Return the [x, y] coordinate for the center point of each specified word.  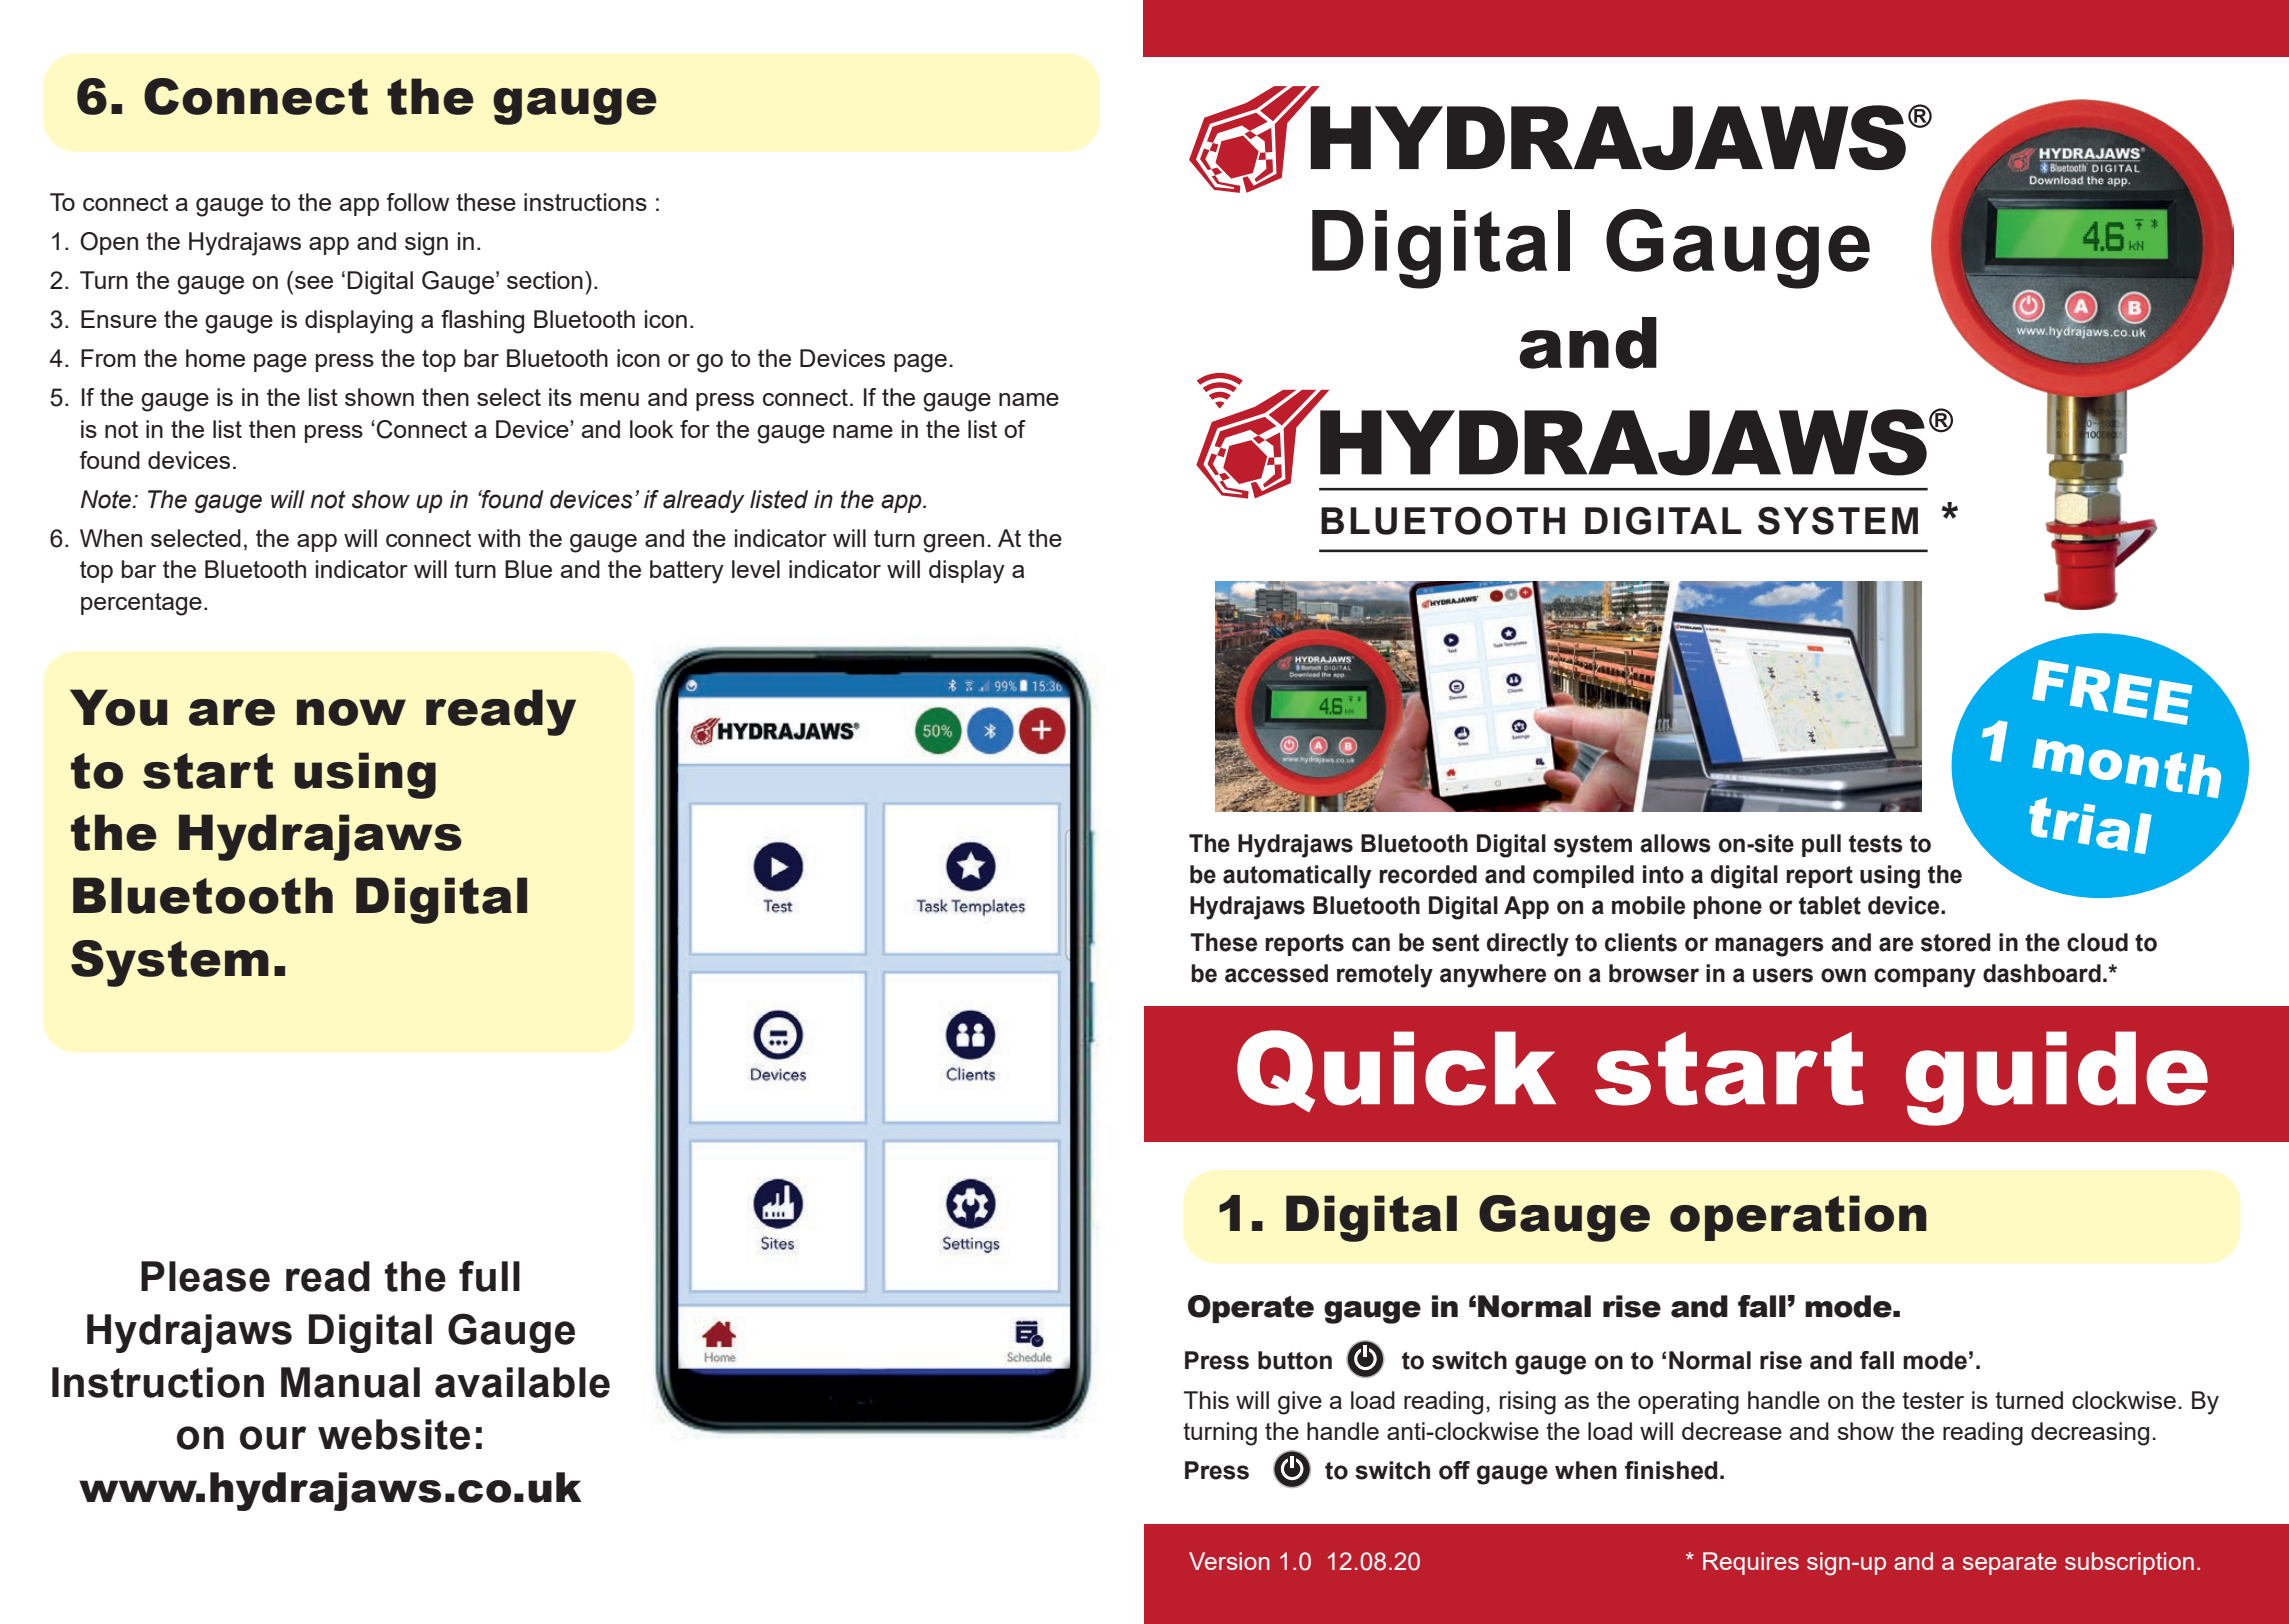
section [545, 280]
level [756, 569]
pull [1821, 845]
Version [1229, 1561]
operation [1798, 1218]
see [314, 282]
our [273, 1438]
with [499, 538]
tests [1876, 844]
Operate [1251, 1309]
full [489, 1276]
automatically [1297, 877]
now [351, 712]
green [953, 543]
